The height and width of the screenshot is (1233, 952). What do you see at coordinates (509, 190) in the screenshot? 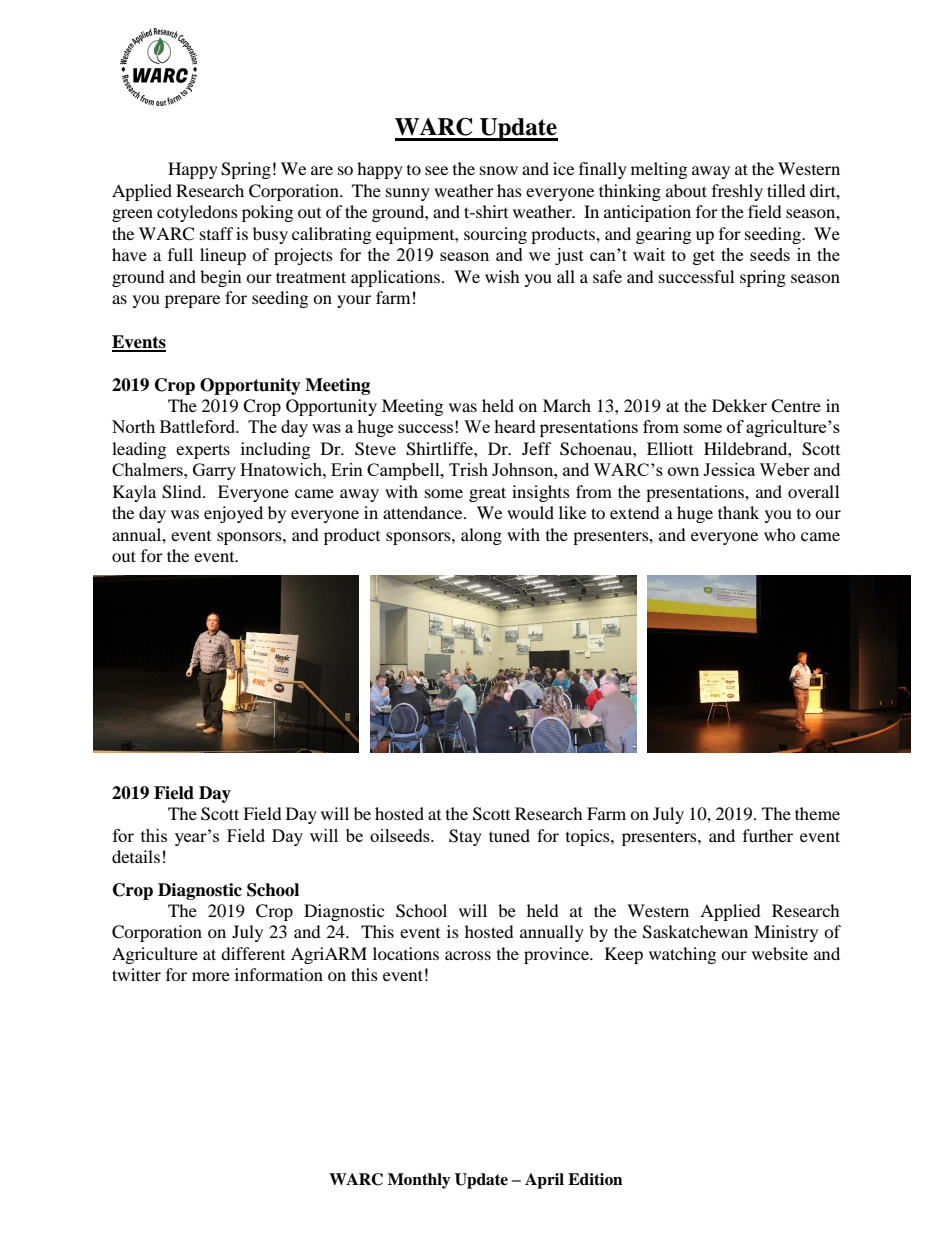
I see `has` at bounding box center [509, 190].
